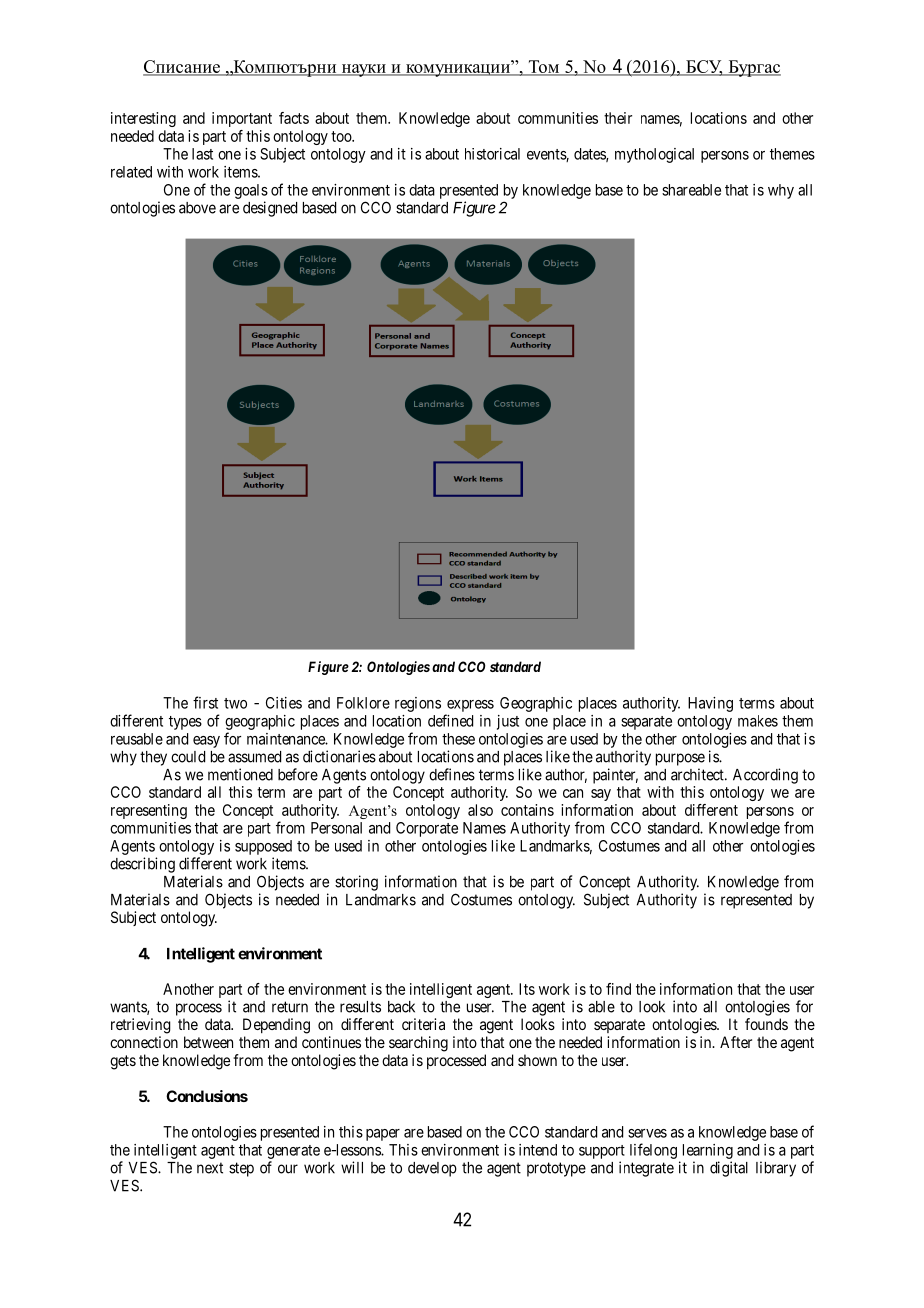 This screenshot has height=1308, width=924. Describe the element at coordinates (149, 811) in the screenshot. I see `representing` at that location.
